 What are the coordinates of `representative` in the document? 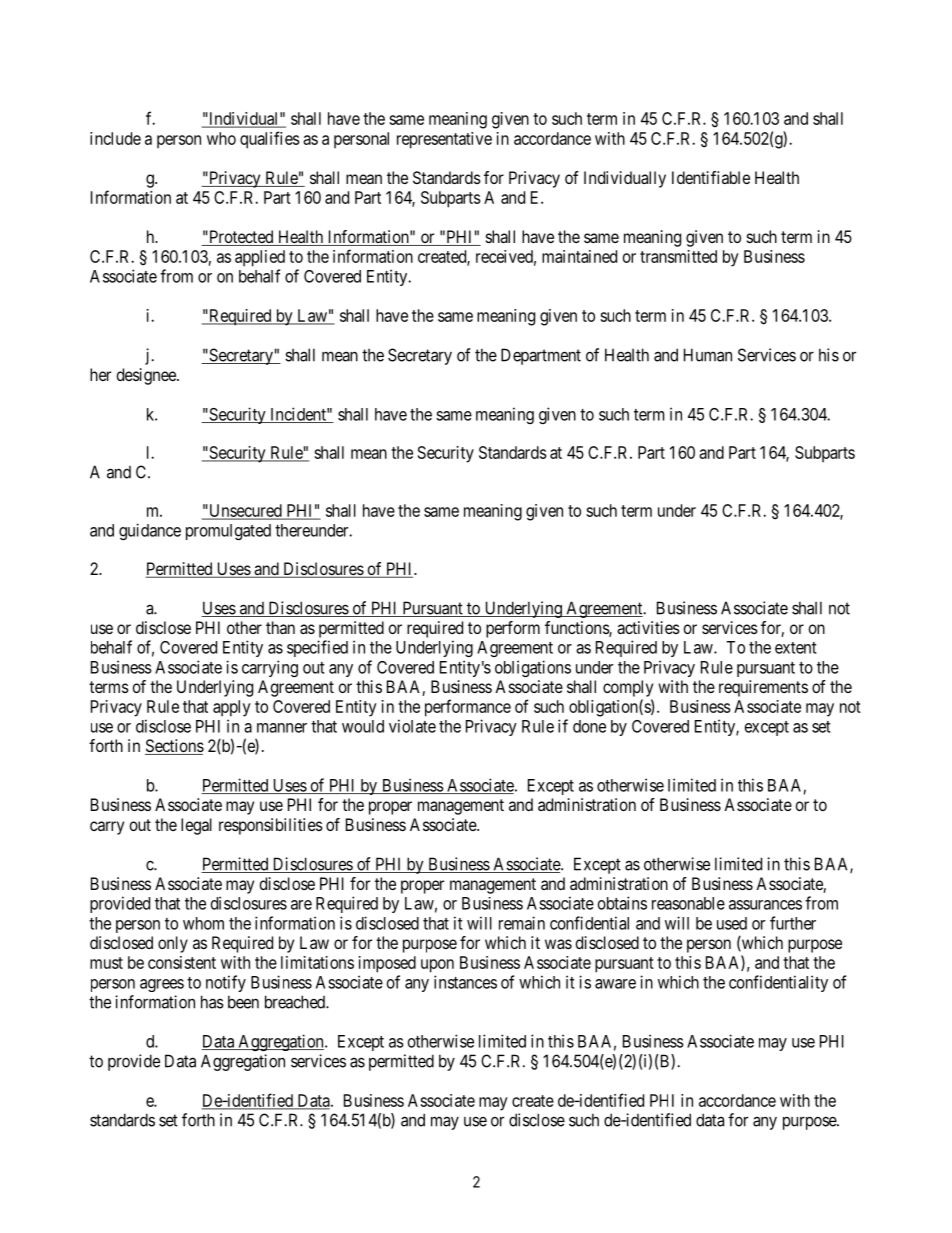 It's located at (444, 140).
